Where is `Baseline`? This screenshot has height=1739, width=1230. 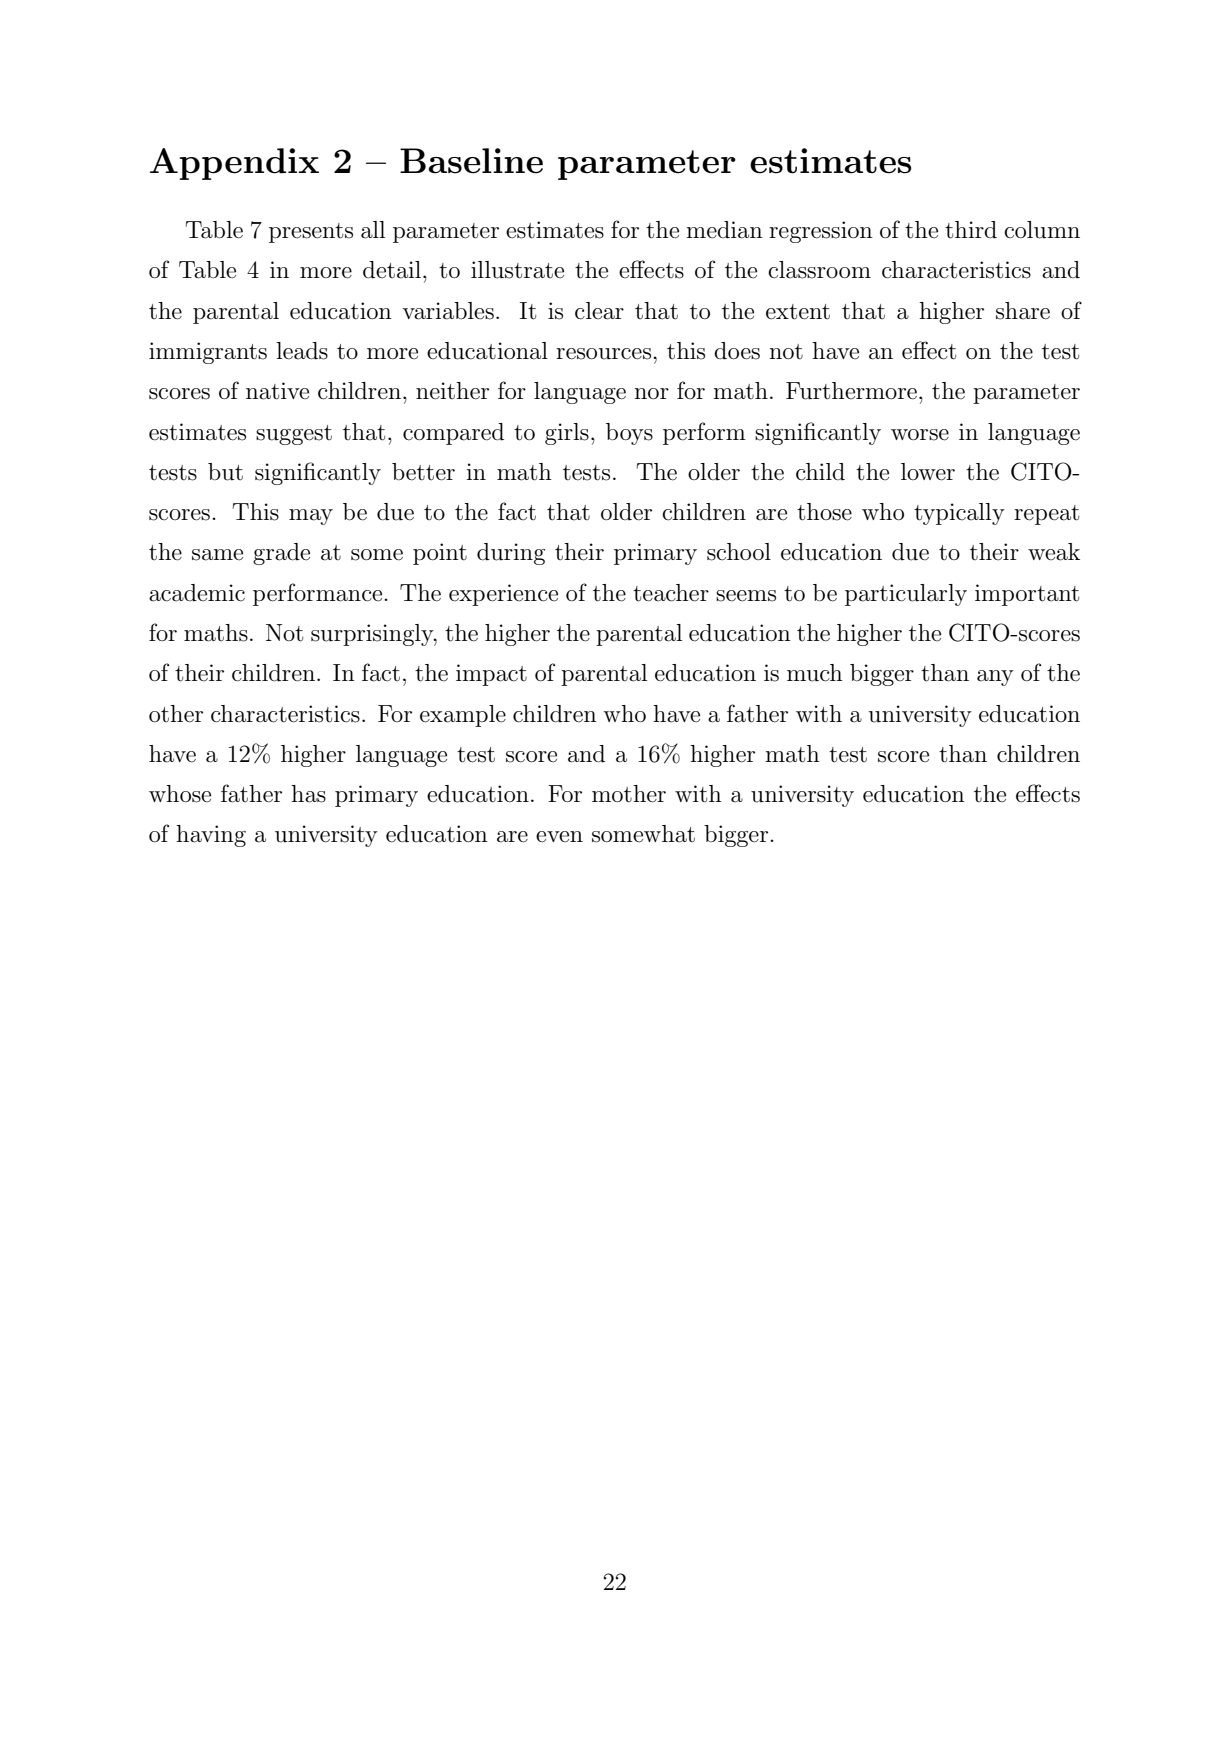
Baseline is located at coordinates (471, 161).
